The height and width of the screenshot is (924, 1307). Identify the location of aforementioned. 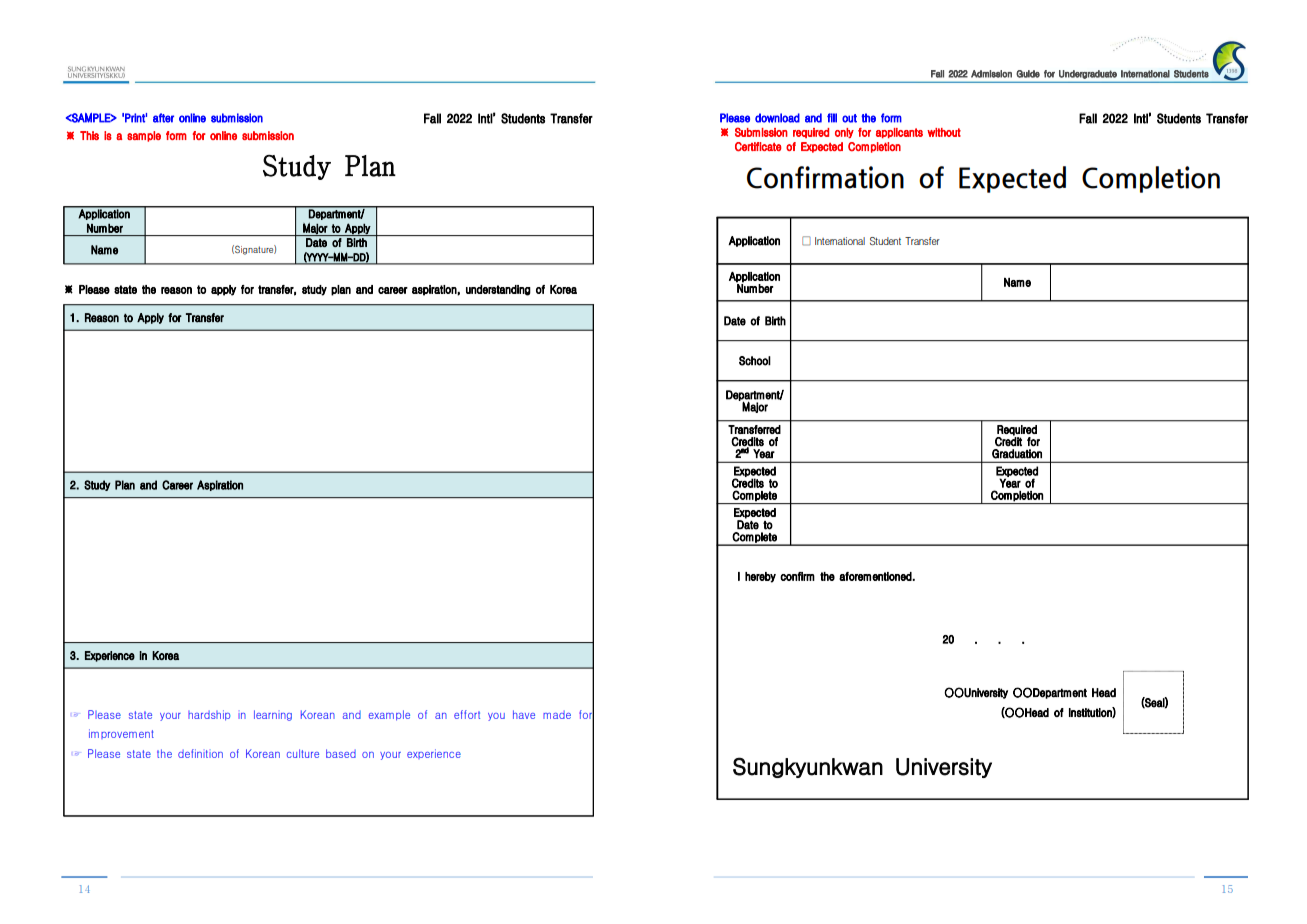
(876, 576).
